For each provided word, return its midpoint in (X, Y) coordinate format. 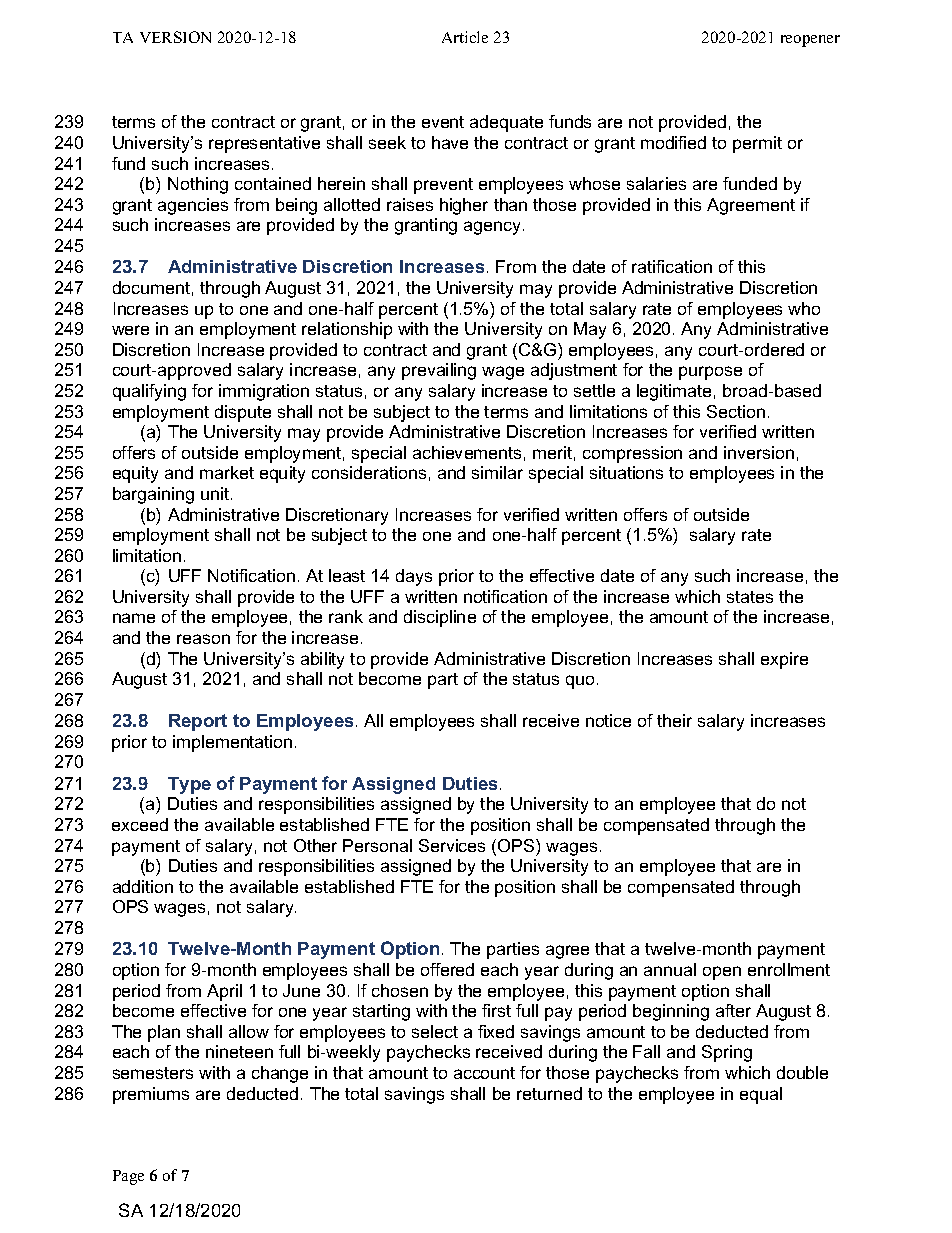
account (484, 1073)
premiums (151, 1095)
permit (757, 144)
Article (465, 37)
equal (761, 1095)
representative (264, 144)
